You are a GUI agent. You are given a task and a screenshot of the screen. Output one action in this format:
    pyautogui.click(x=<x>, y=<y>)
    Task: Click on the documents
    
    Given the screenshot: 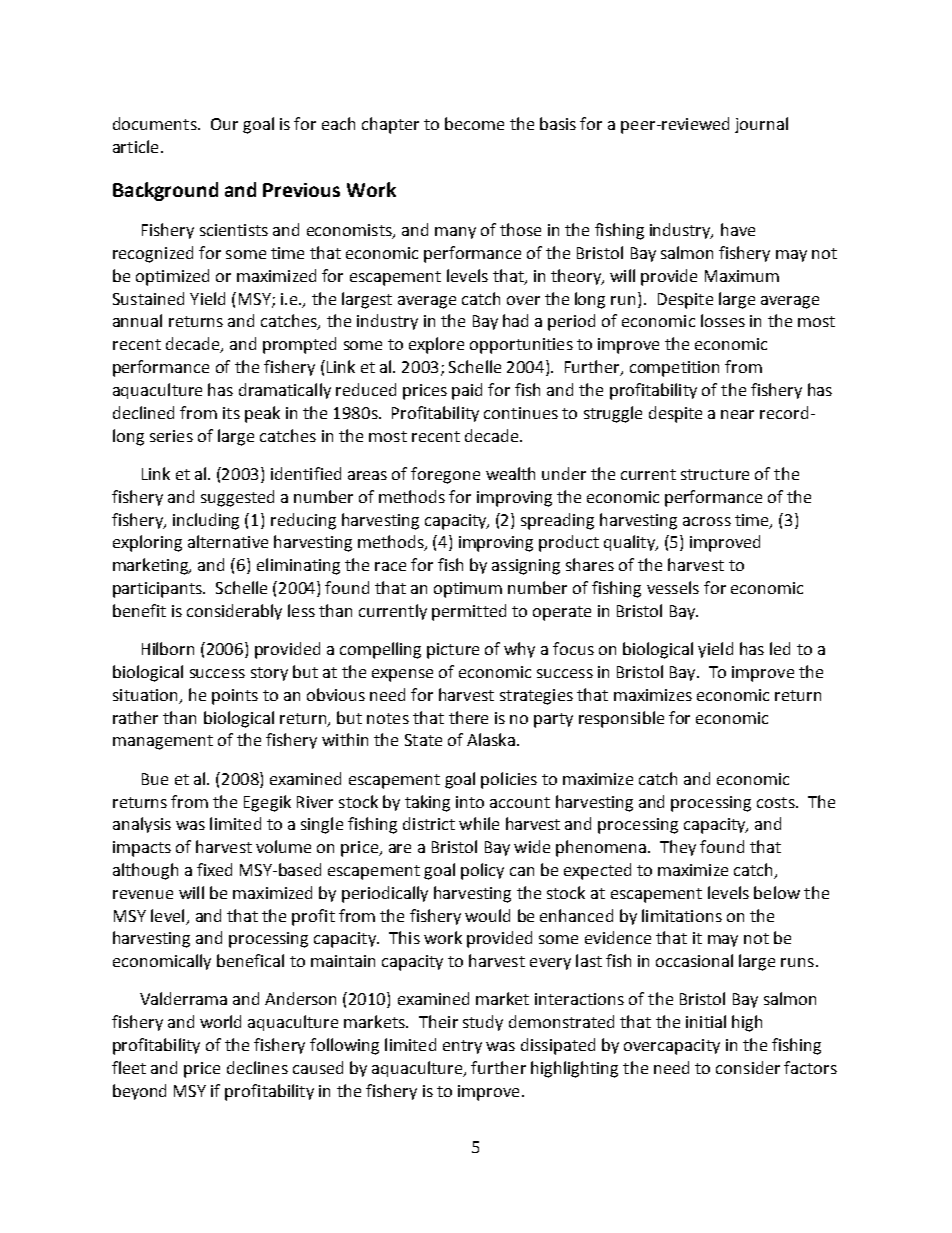 What is the action you would take?
    pyautogui.click(x=156, y=123)
